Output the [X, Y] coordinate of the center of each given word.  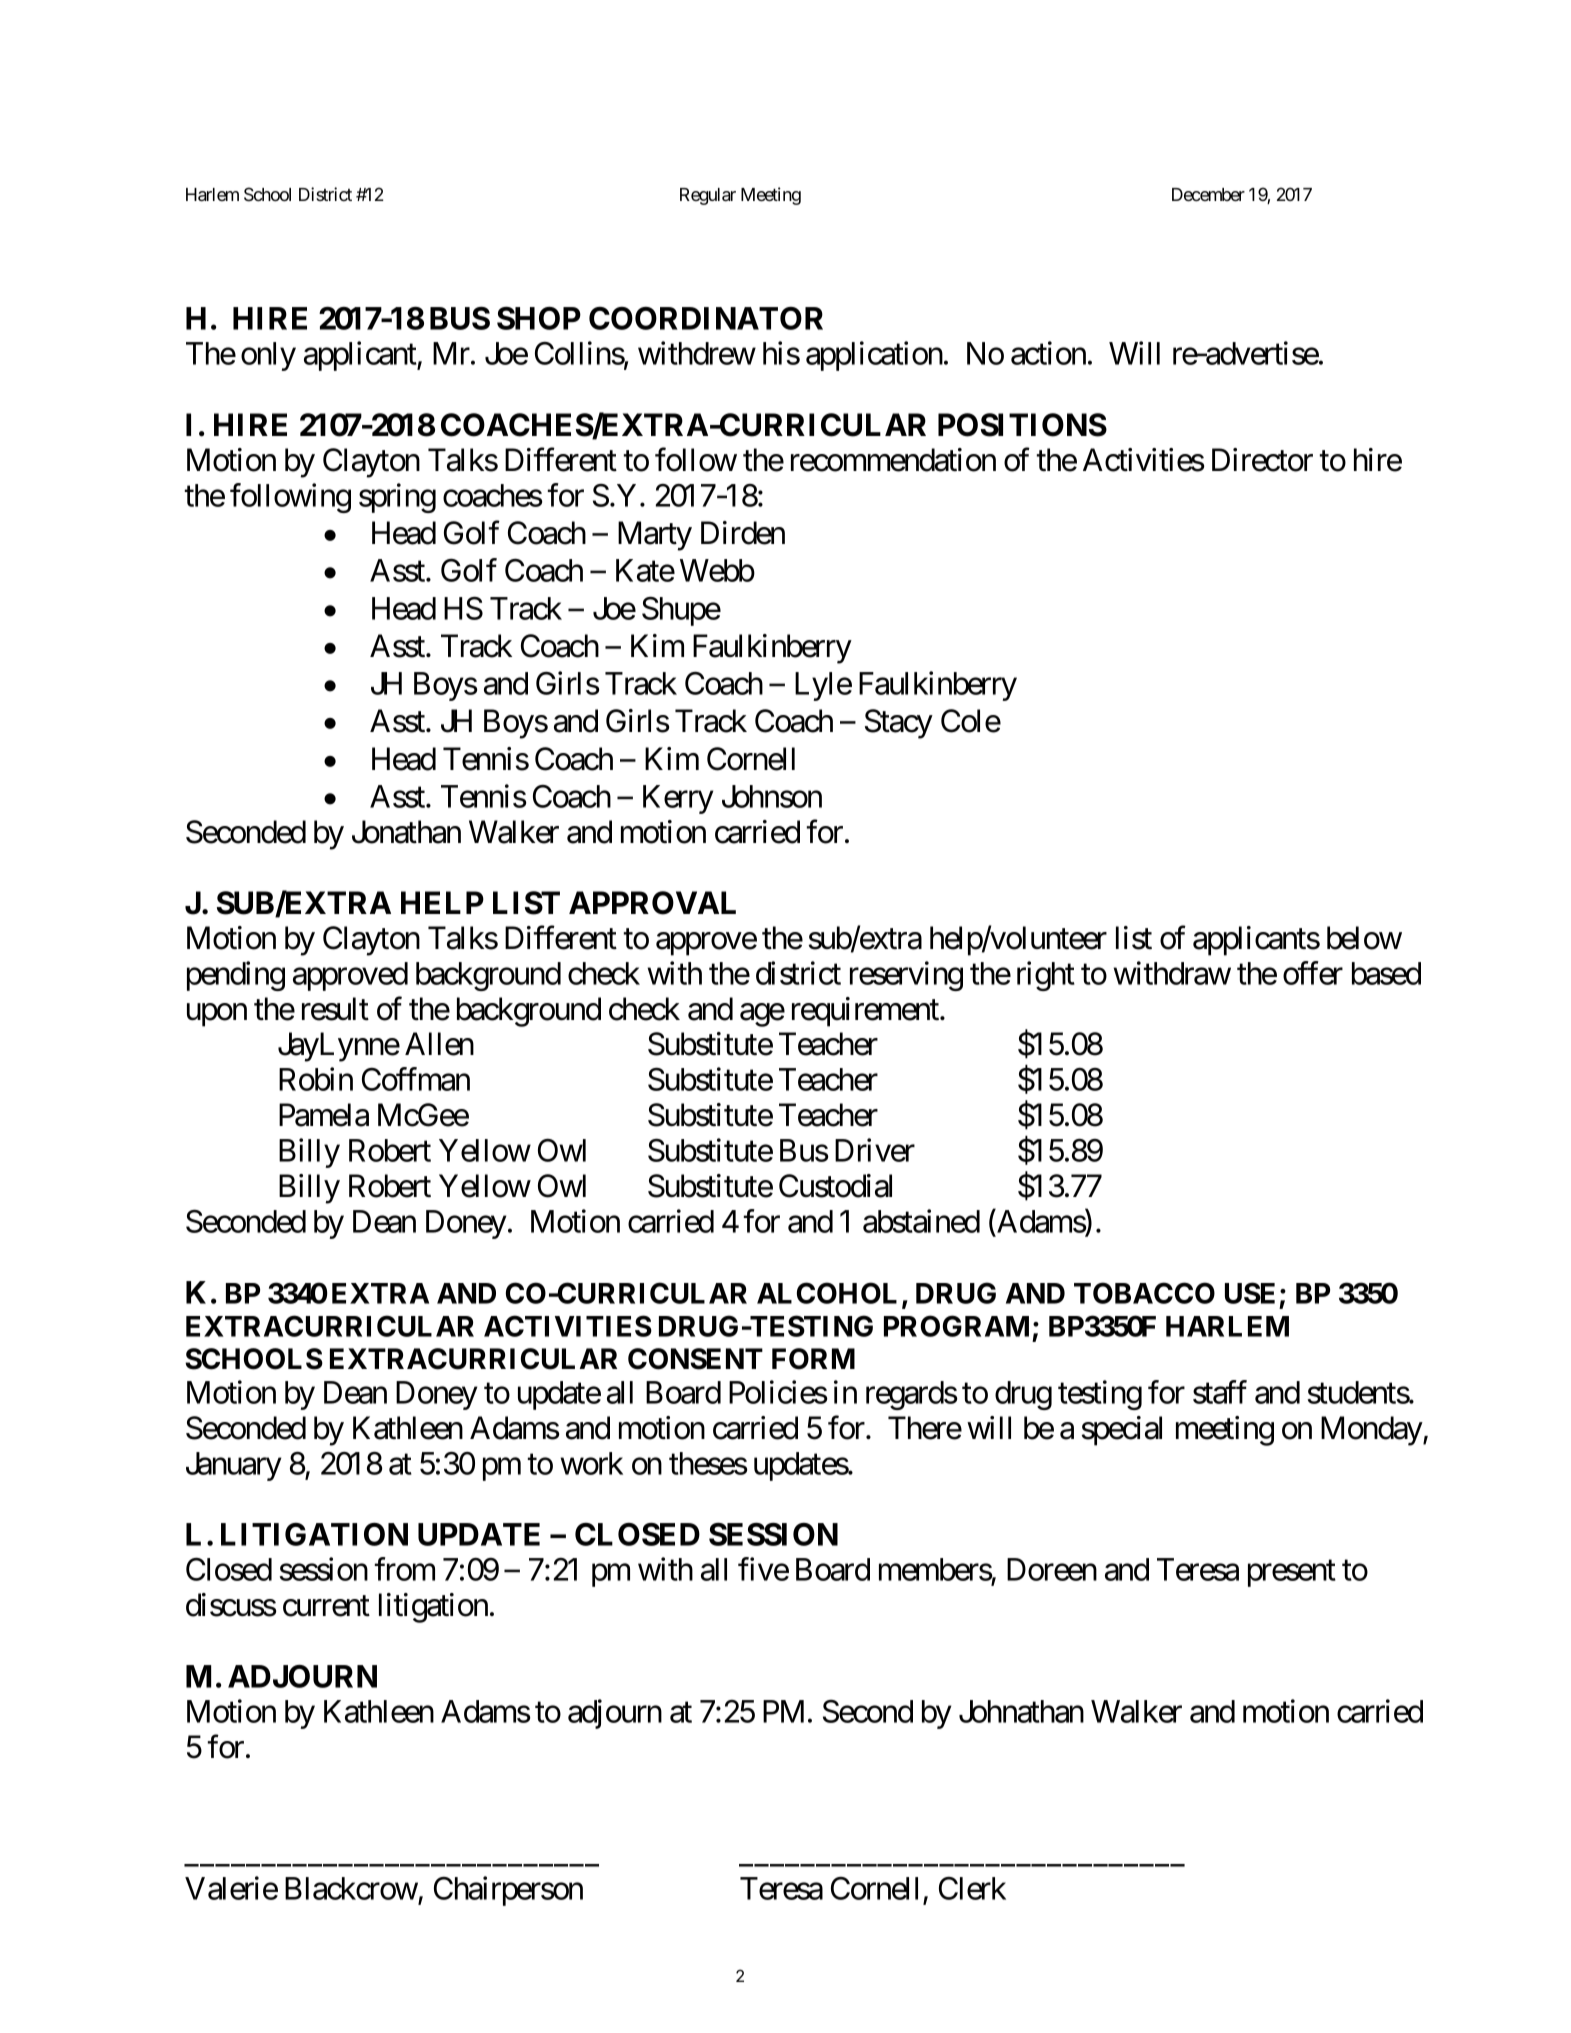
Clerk [972, 1888]
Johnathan [1021, 1711]
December [1208, 194]
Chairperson [508, 1891]
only [268, 356]
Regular [708, 196]
